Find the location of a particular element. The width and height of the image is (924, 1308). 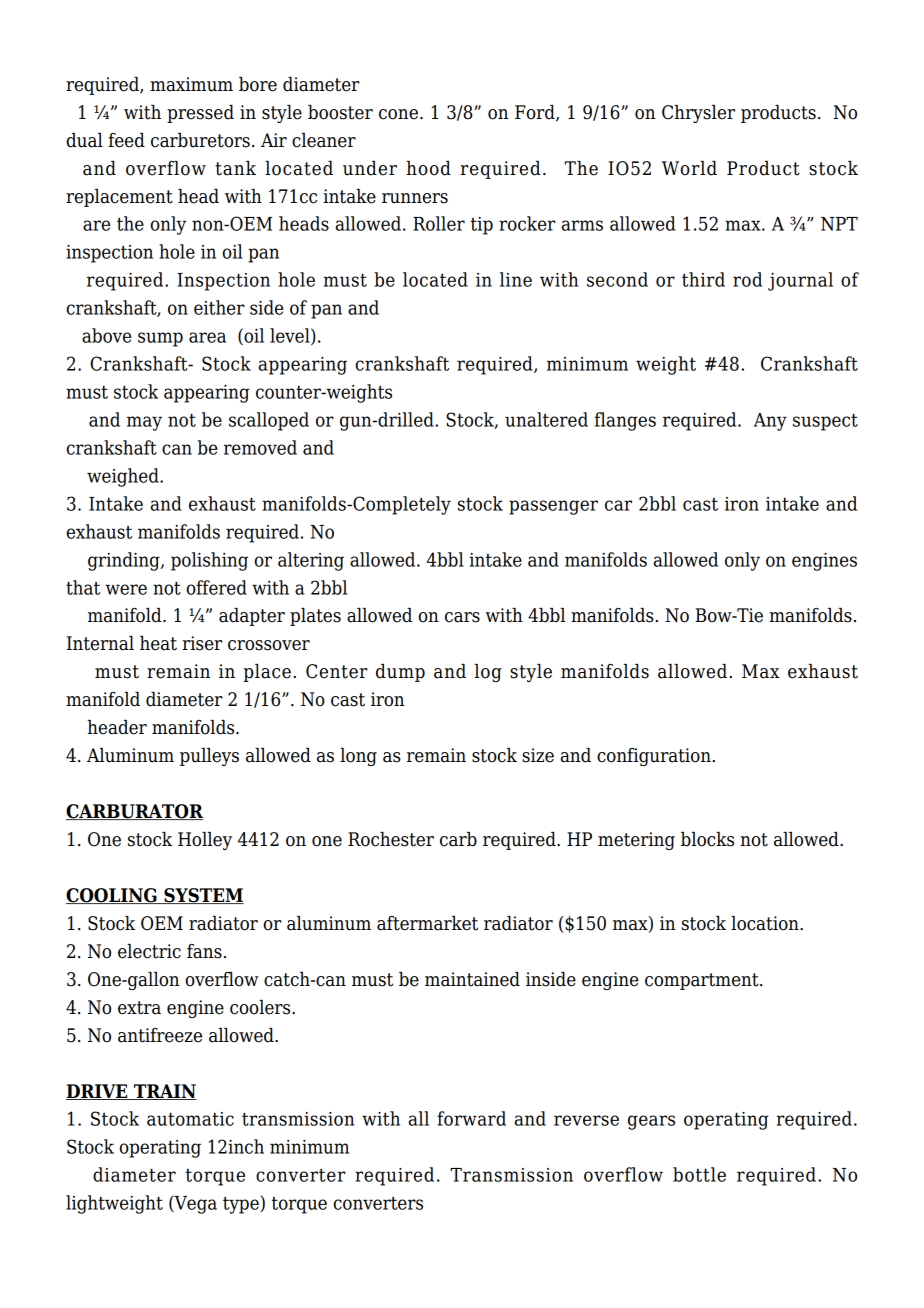

unaltered is located at coordinates (546, 419).
